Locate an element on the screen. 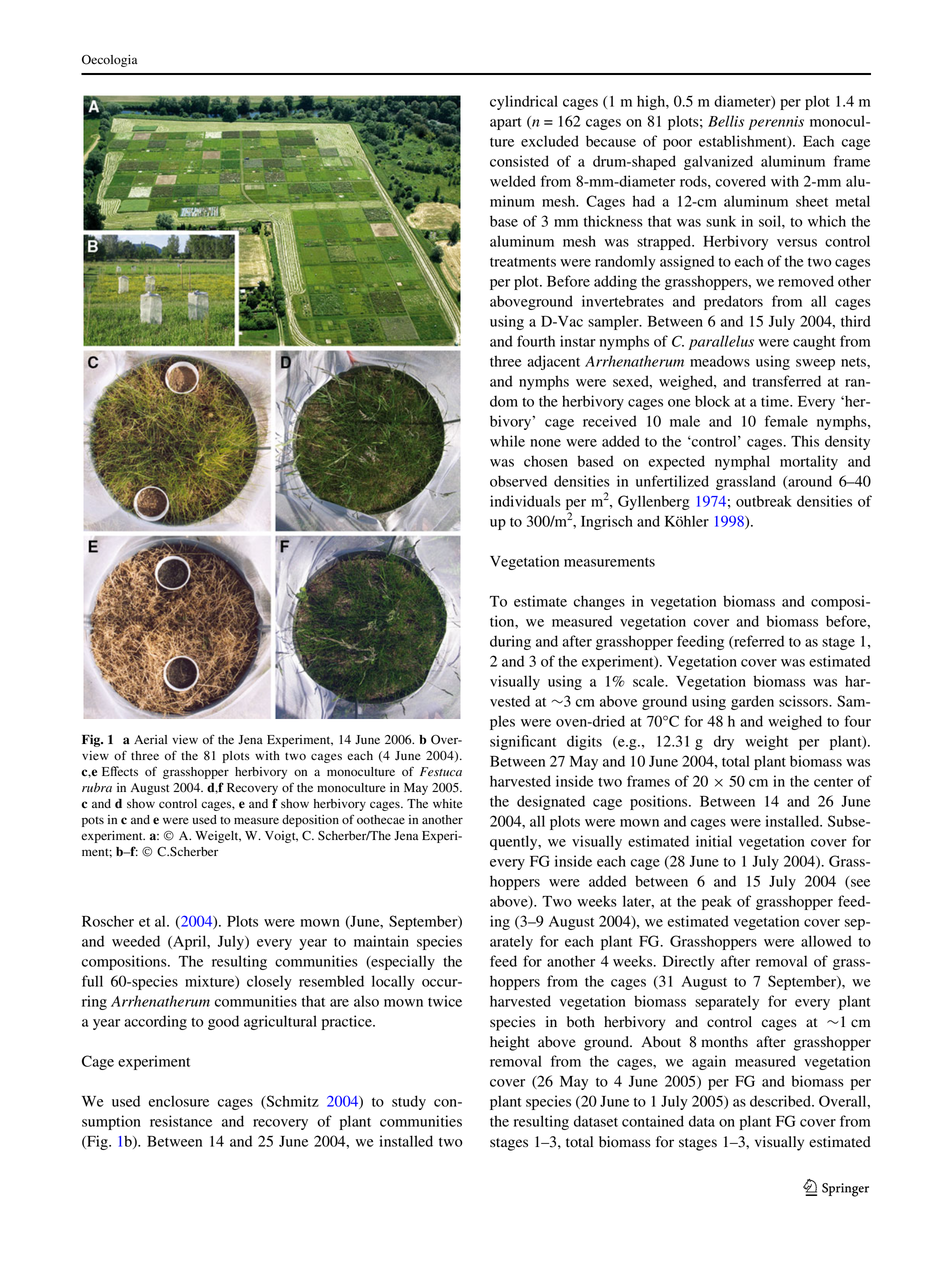  enclosure is located at coordinates (179, 1101).
